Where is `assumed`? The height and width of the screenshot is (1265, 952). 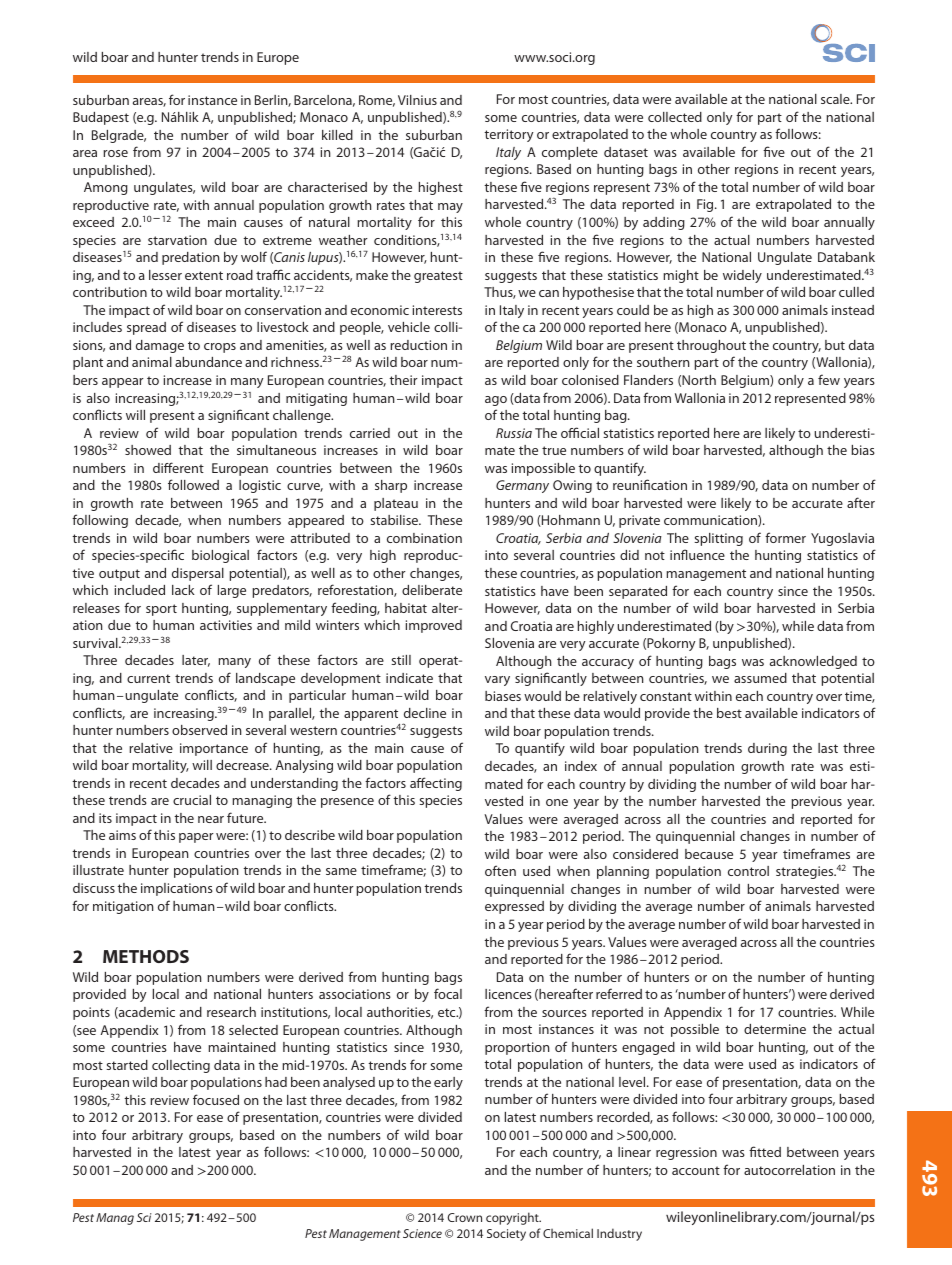
assumed is located at coordinates (760, 678).
